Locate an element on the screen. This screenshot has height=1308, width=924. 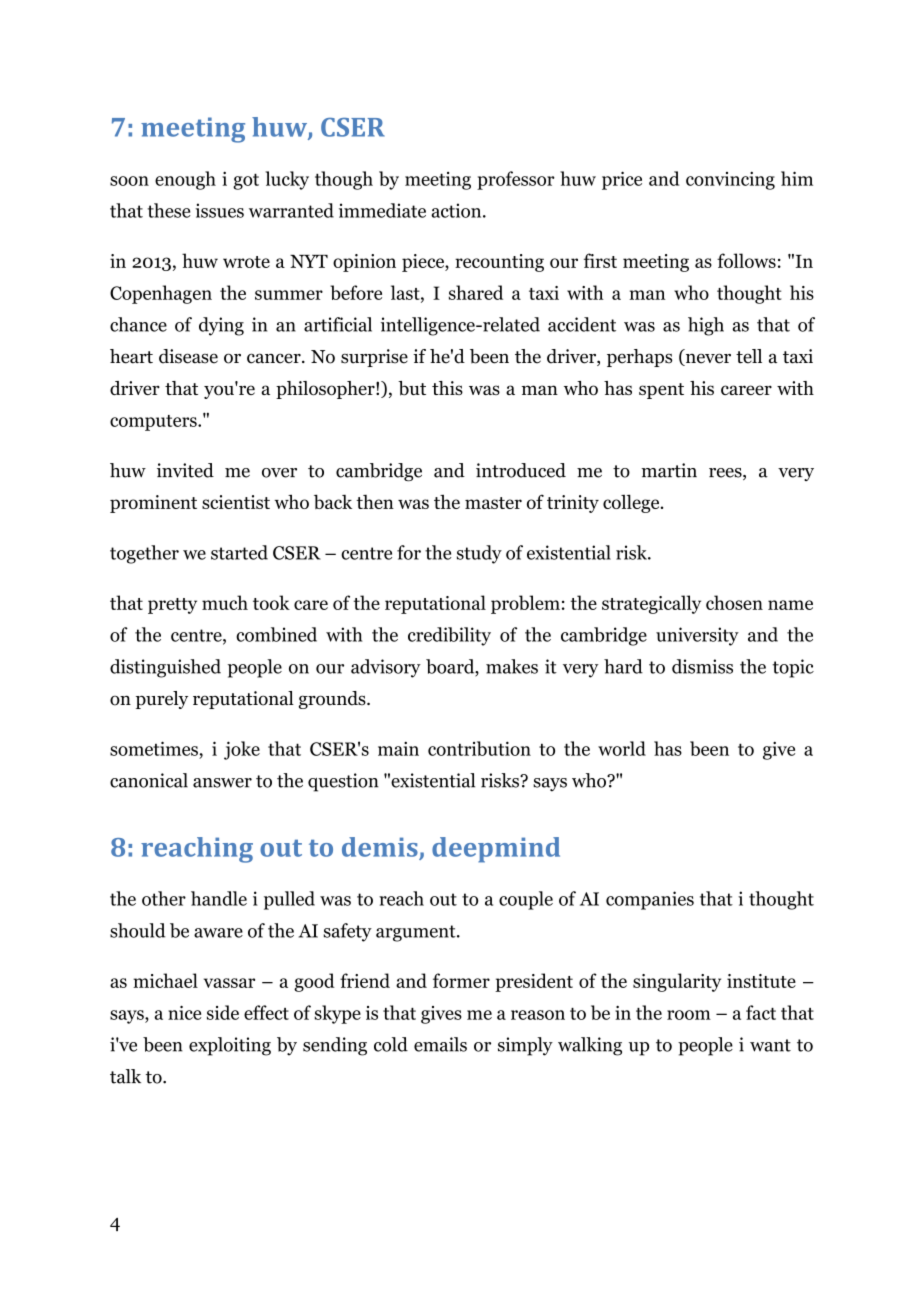
master is located at coordinates (493, 503).
